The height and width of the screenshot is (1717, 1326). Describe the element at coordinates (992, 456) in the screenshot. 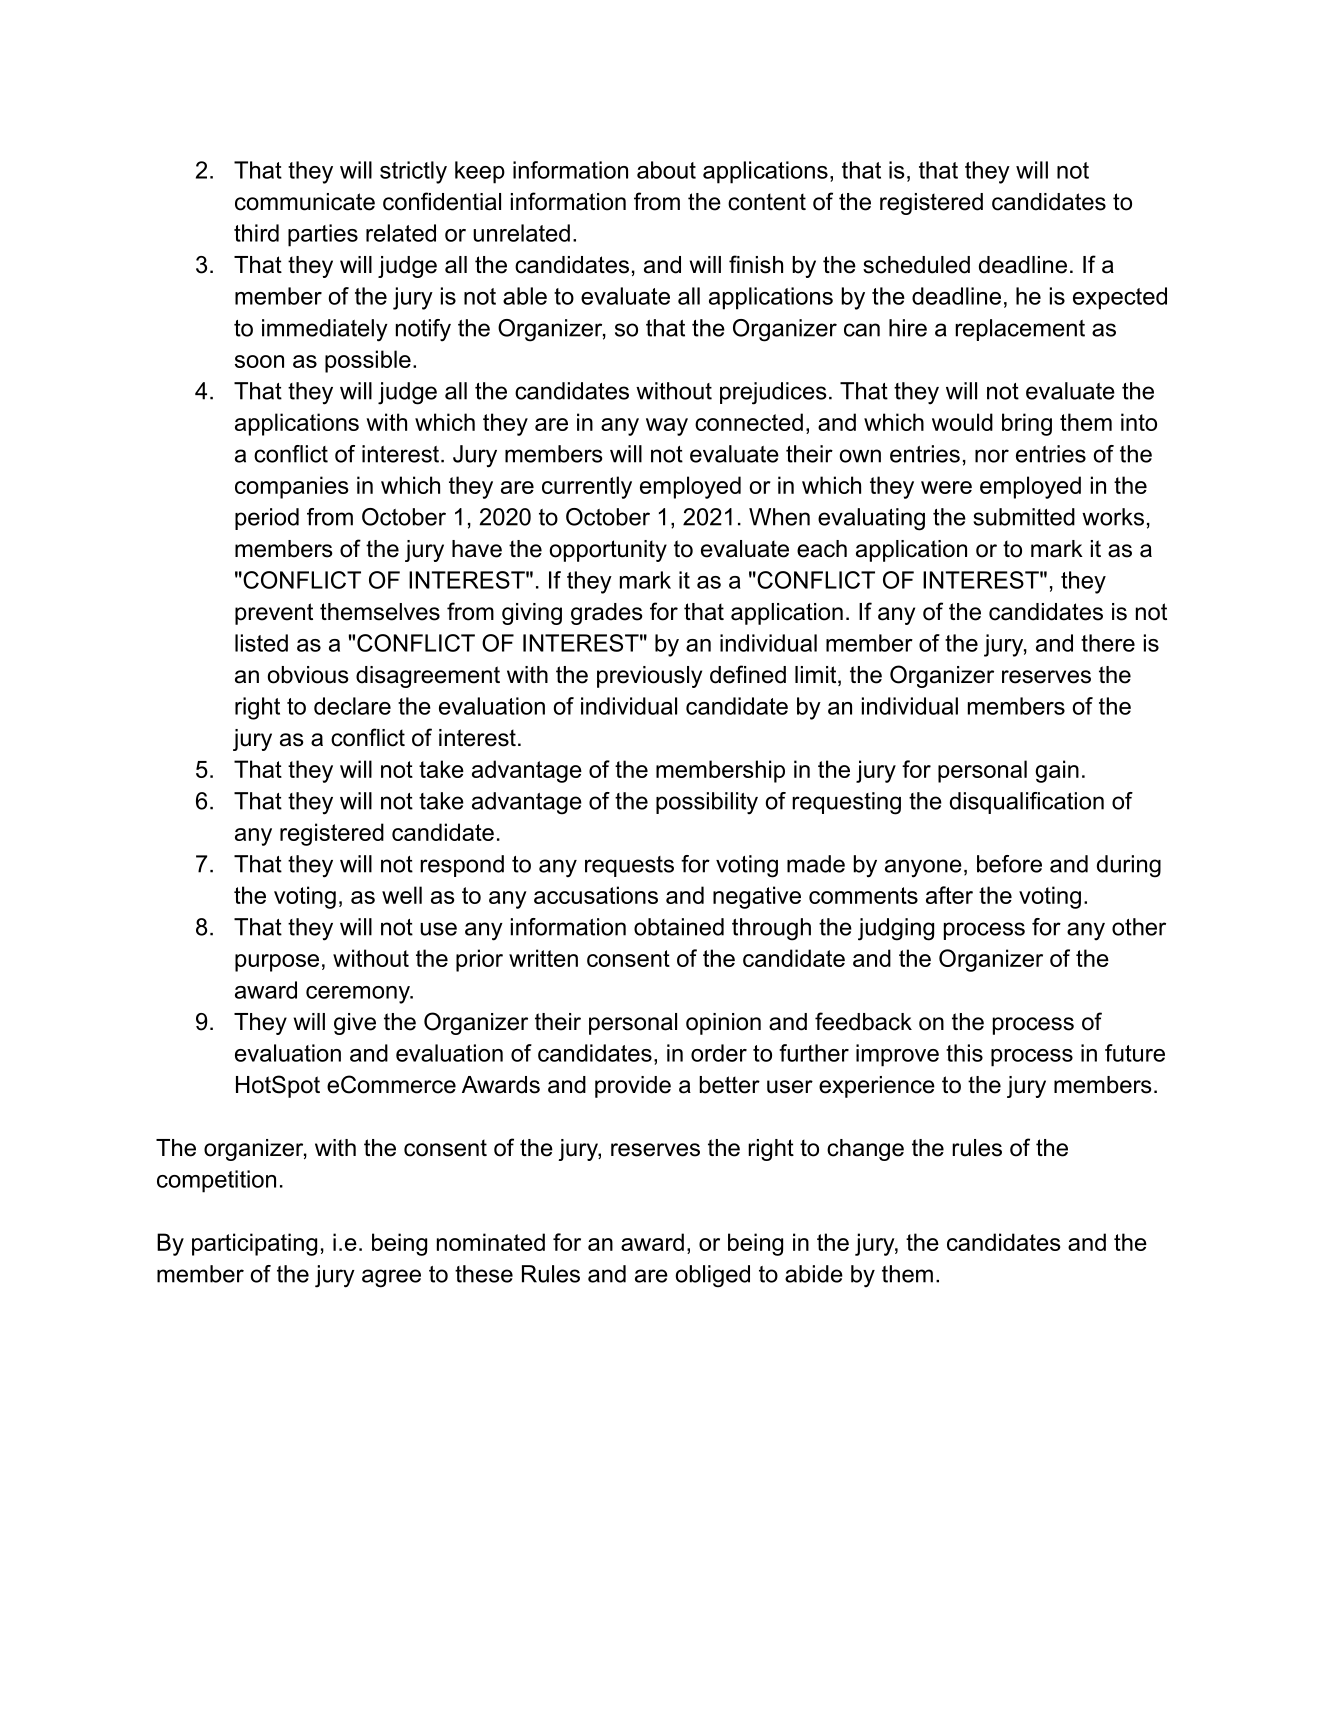

I see `nor` at that location.
